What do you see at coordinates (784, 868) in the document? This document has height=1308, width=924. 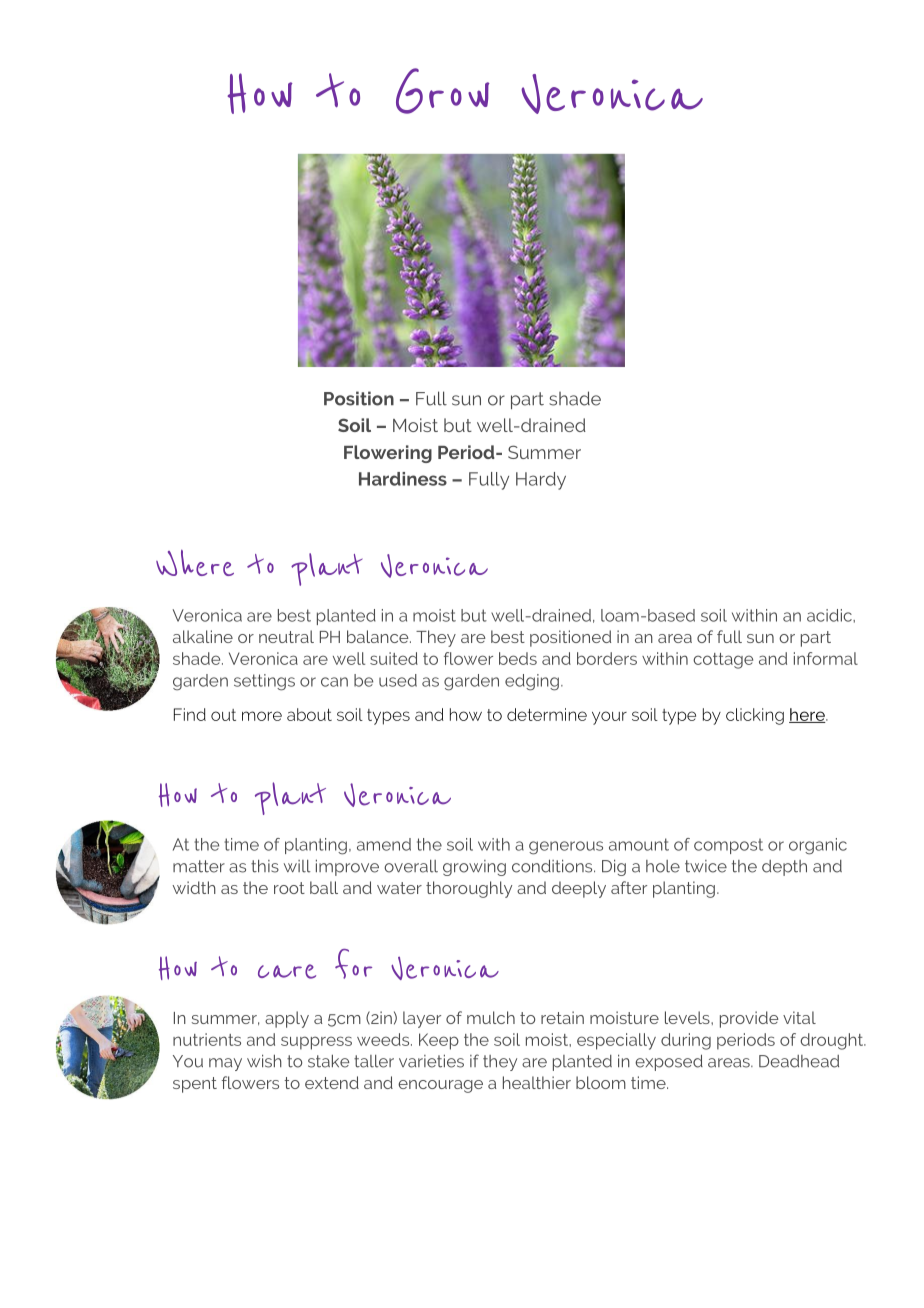 I see `depth` at bounding box center [784, 868].
